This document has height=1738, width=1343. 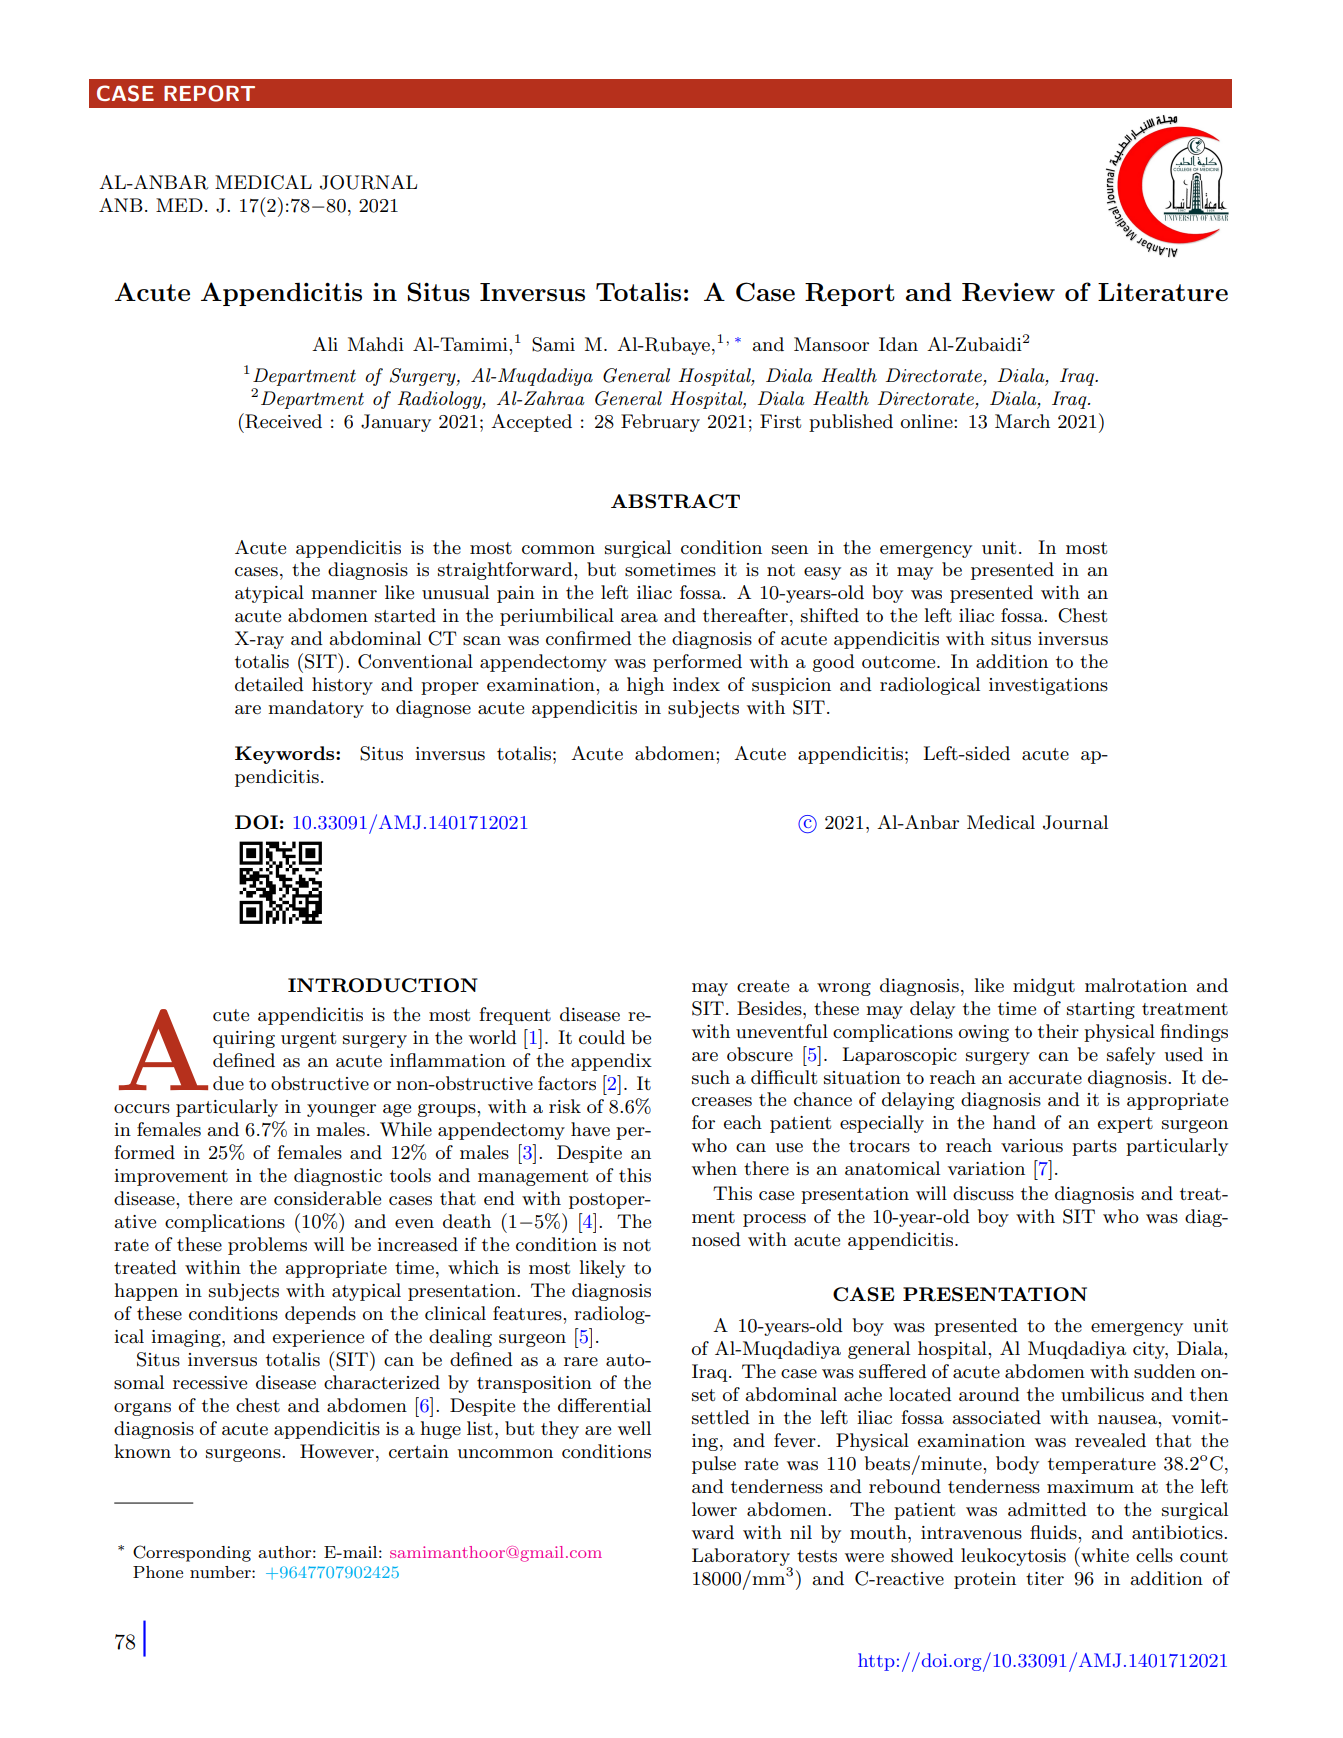 What do you see at coordinates (383, 985) in the document?
I see `INTRODUCTION` at bounding box center [383, 985].
